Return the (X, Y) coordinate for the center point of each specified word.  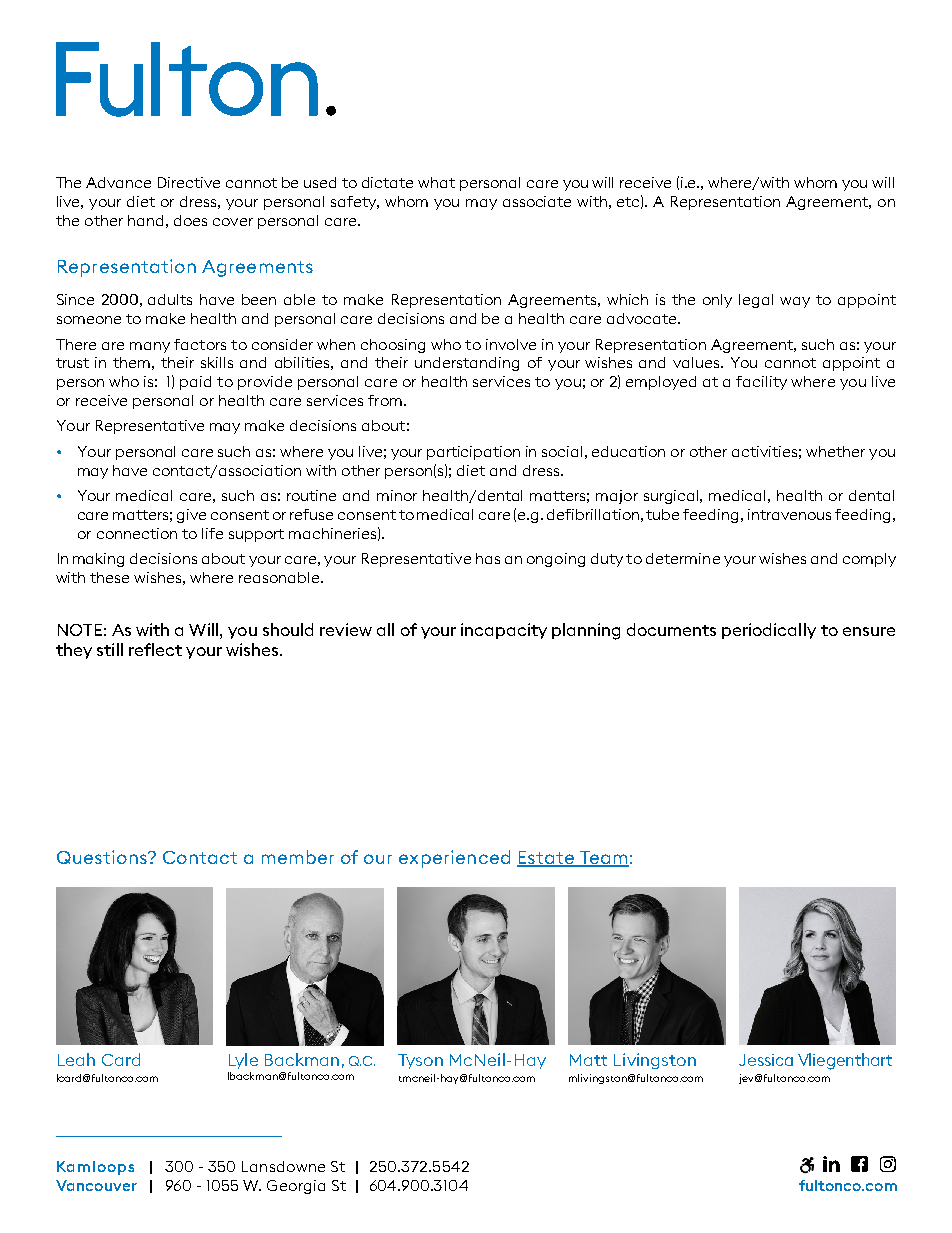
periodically (769, 631)
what (436, 182)
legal (756, 301)
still (110, 649)
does (190, 220)
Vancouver (96, 1185)
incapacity (504, 631)
